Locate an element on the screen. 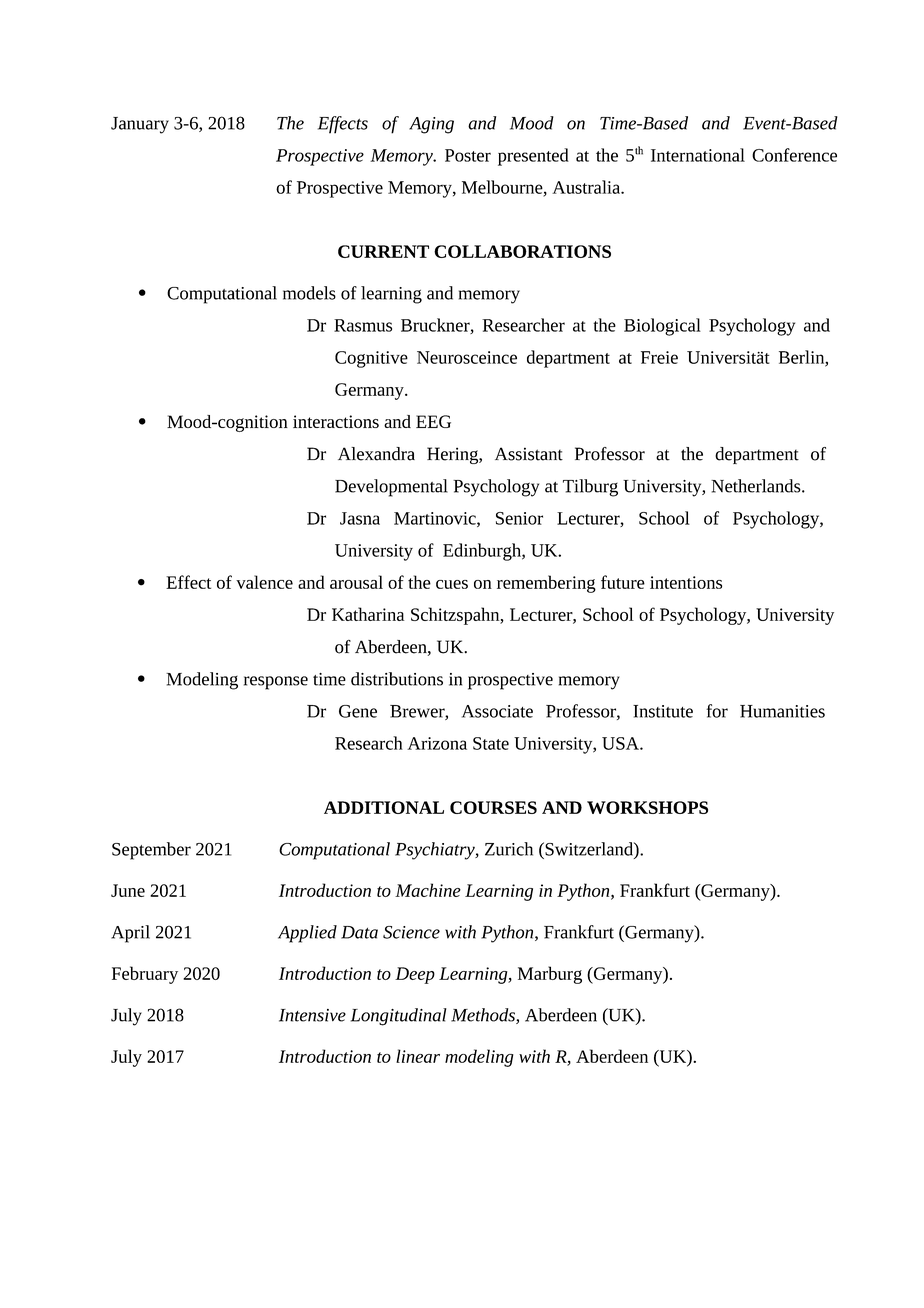 The width and height of the screenshot is (924, 1308). February is located at coordinates (145, 975).
